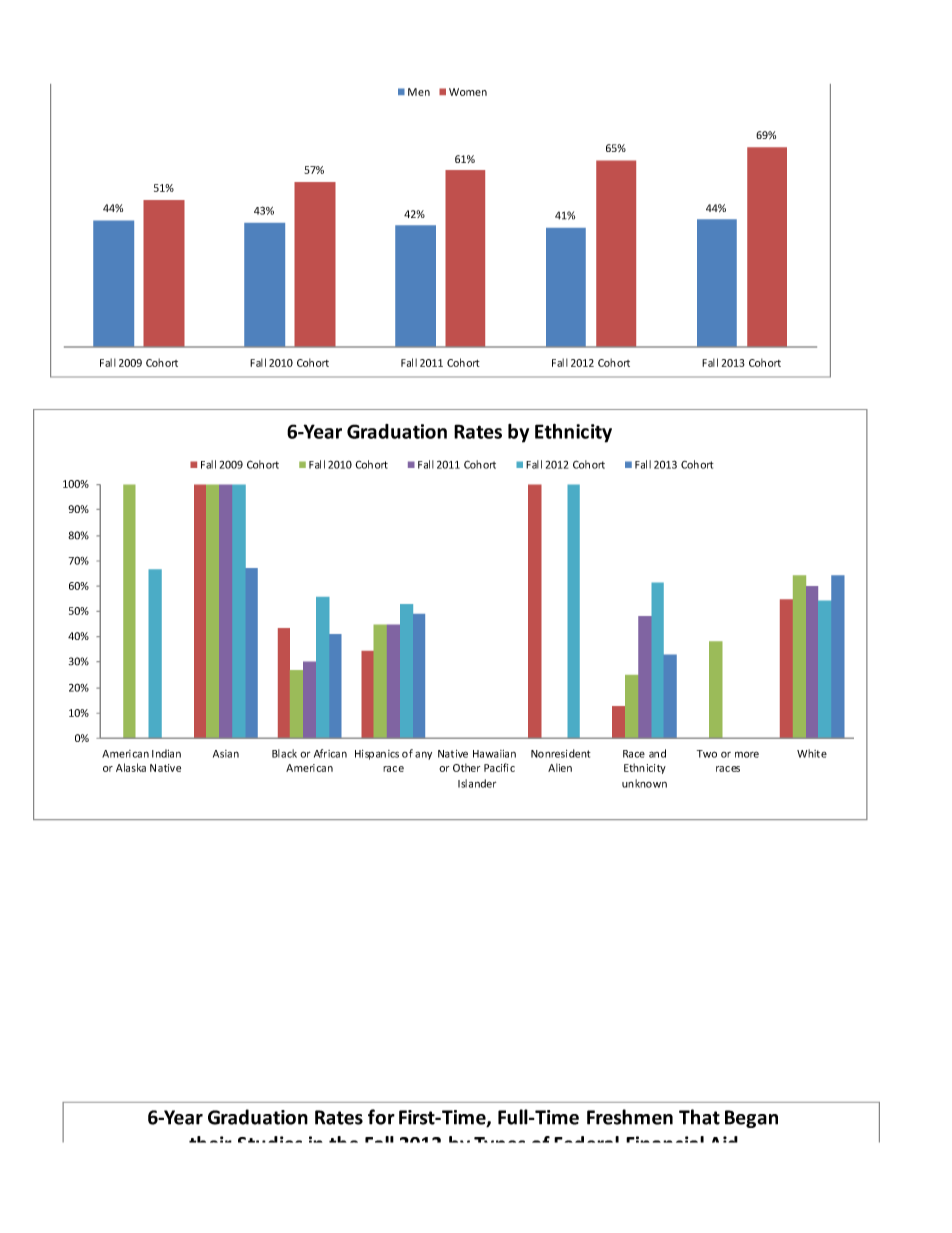 The width and height of the screenshot is (952, 1233). Describe the element at coordinates (381, 1117) in the screenshot. I see `for` at that location.
